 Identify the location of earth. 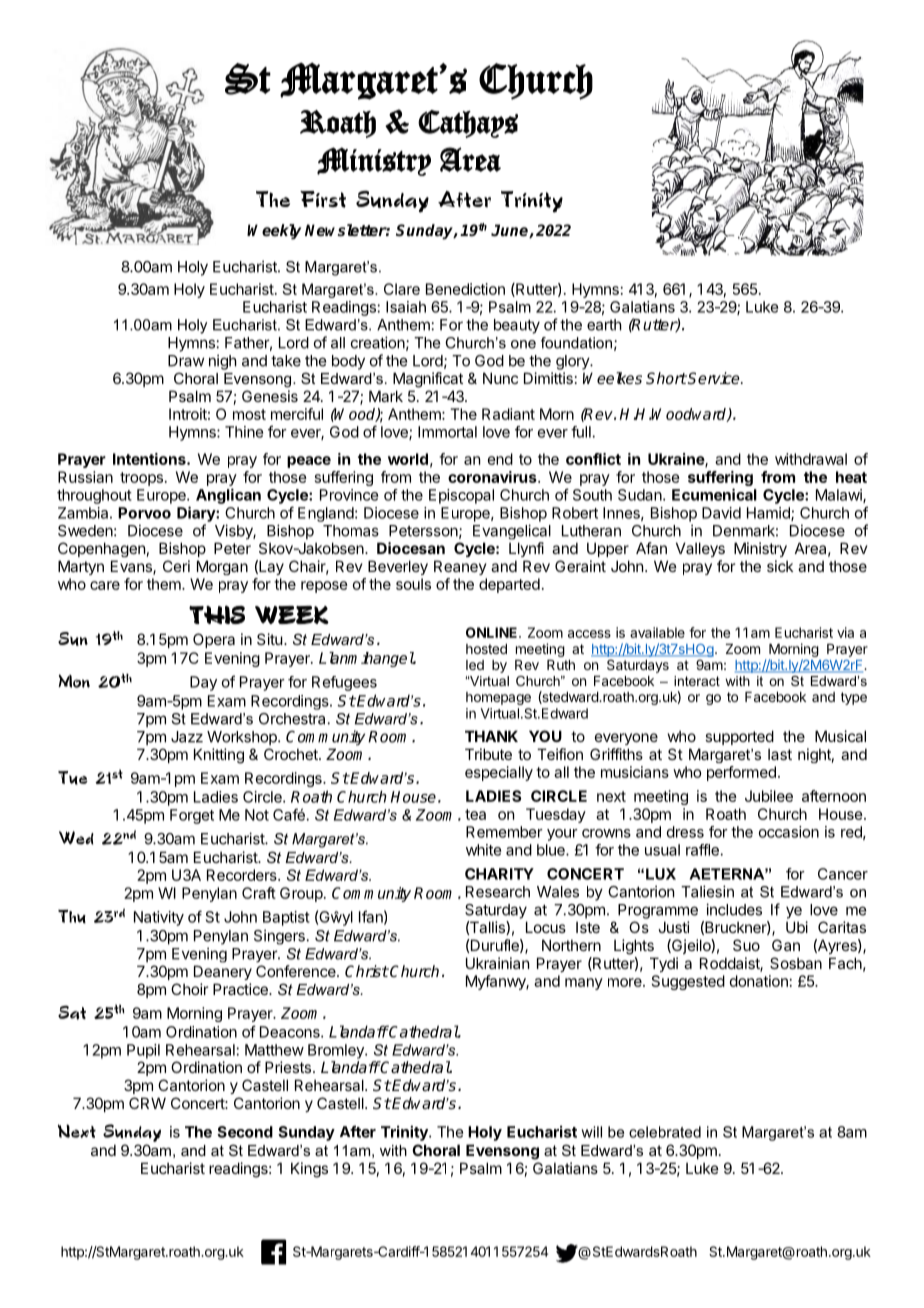
(604, 325).
